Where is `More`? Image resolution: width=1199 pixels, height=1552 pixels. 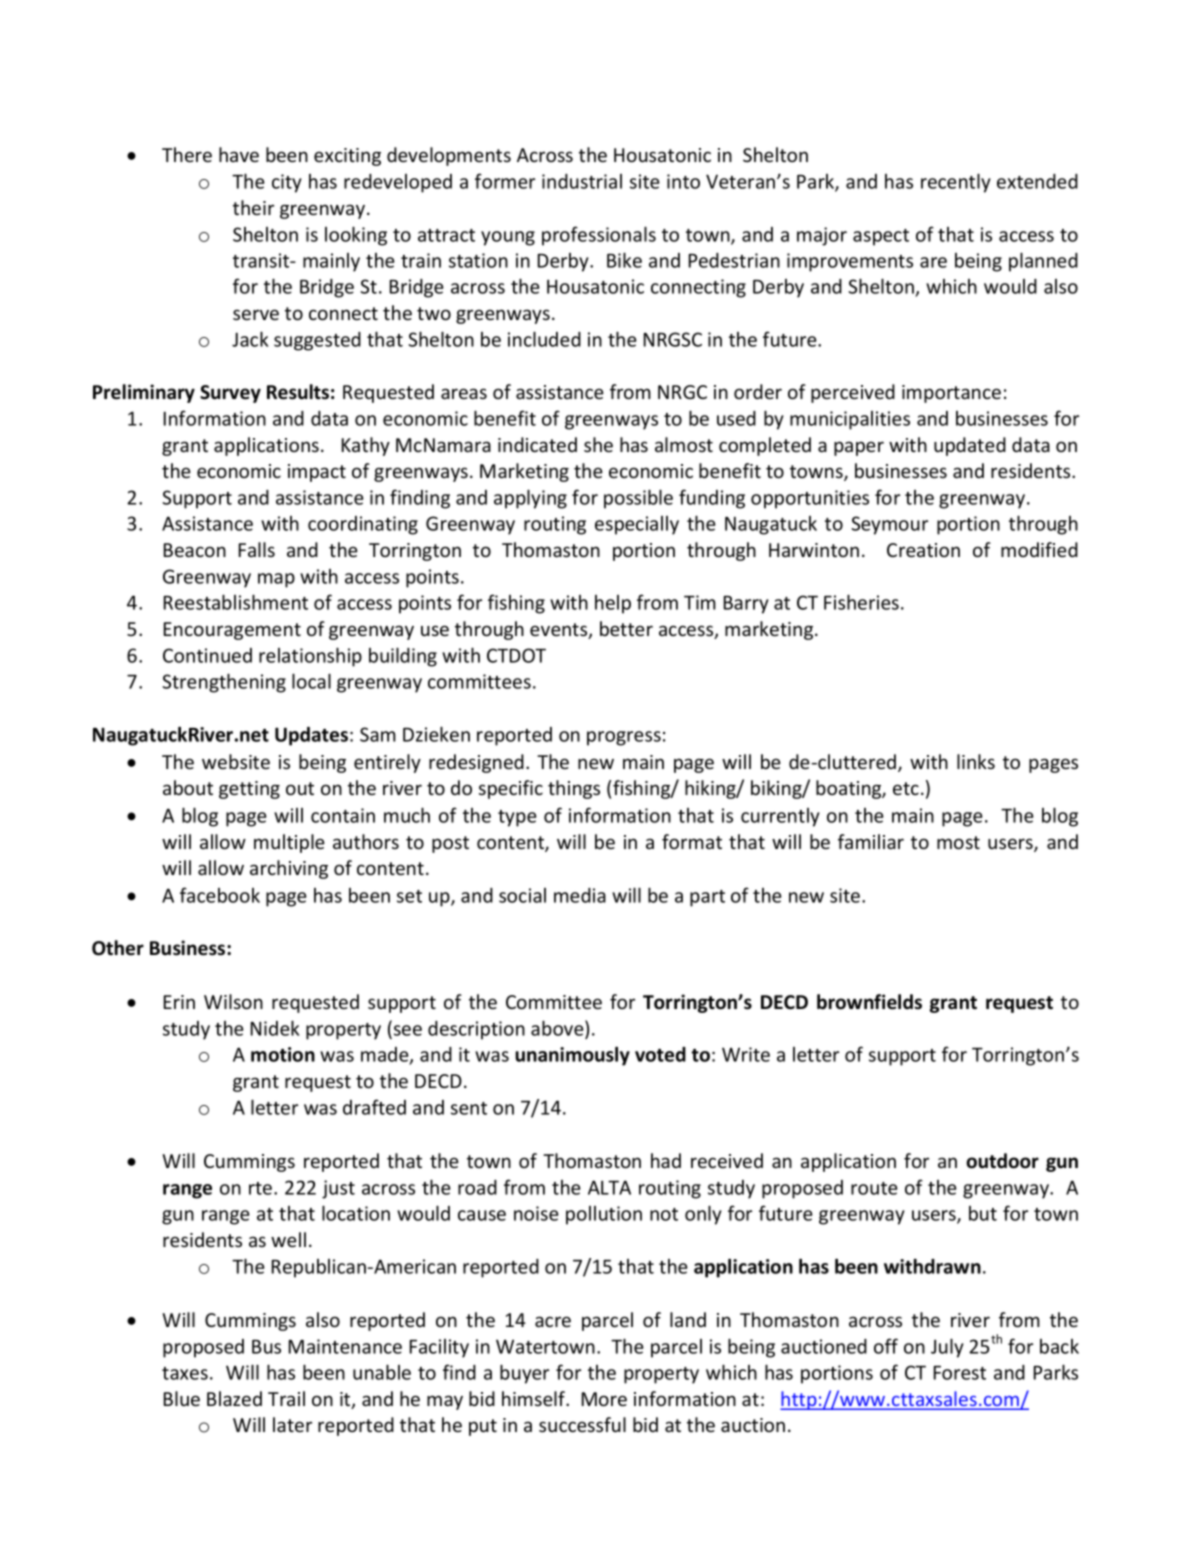
More is located at coordinates (604, 1399).
